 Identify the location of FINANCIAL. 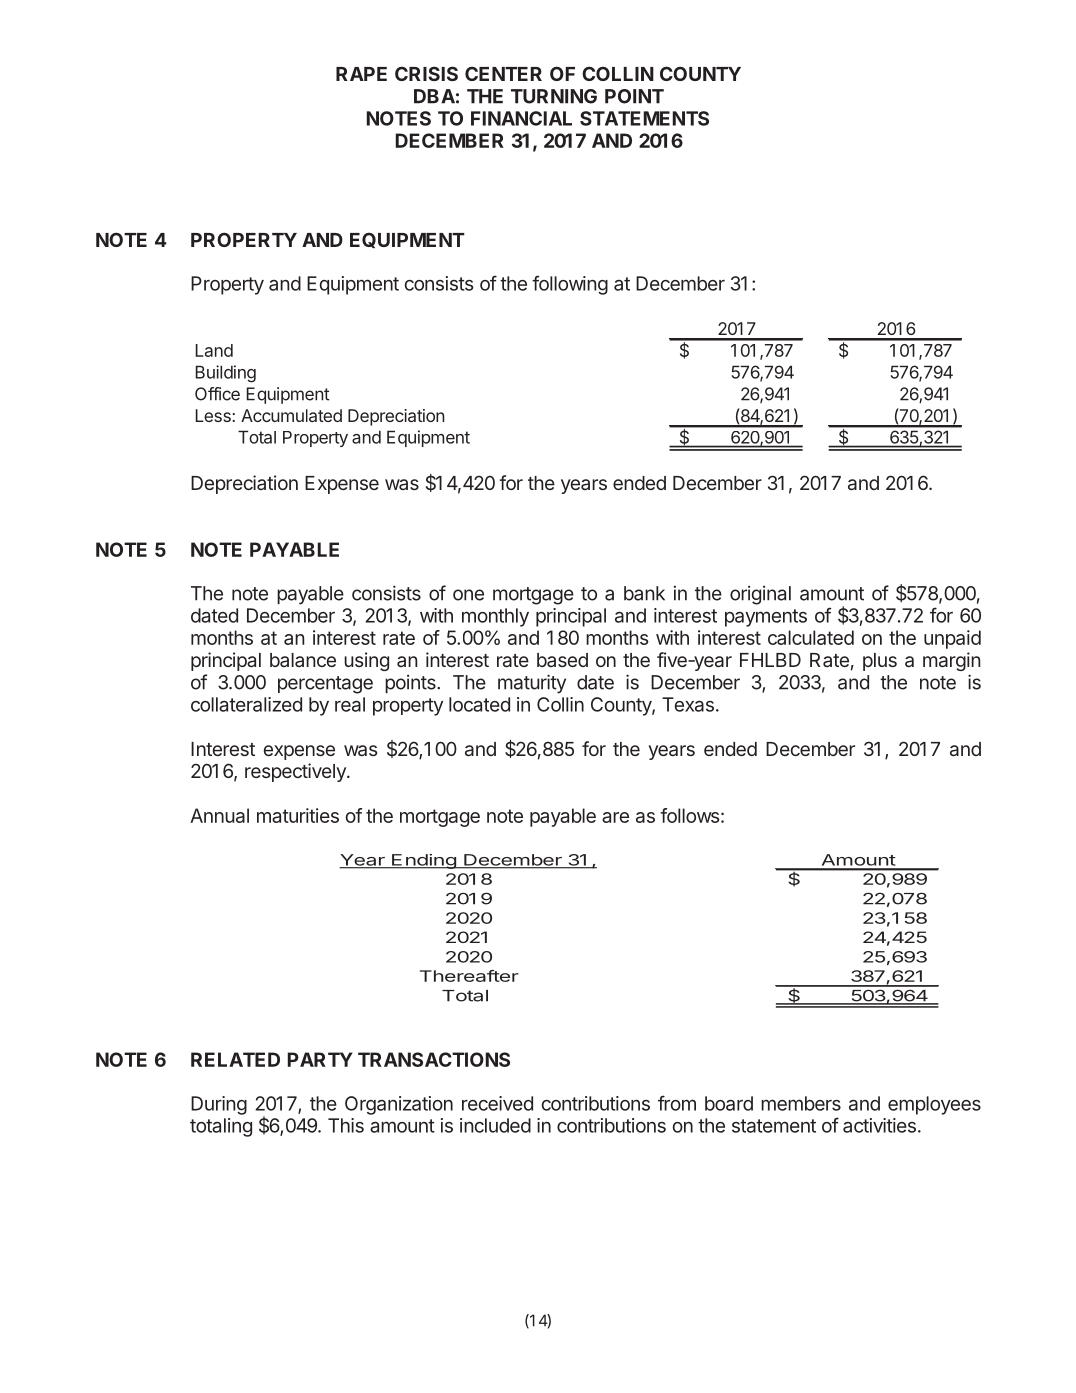
(521, 118).
